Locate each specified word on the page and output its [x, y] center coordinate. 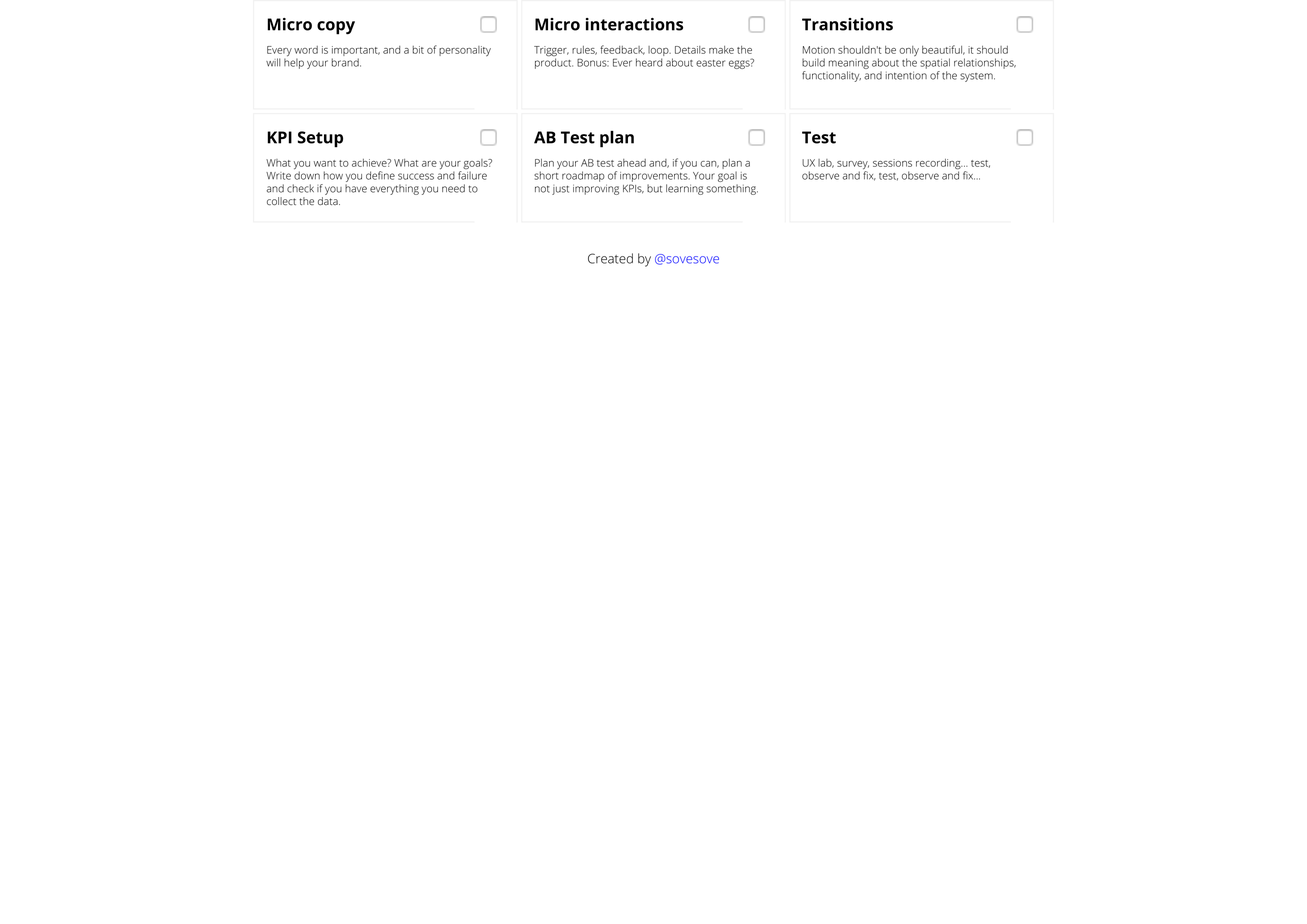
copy [336, 28]
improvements [655, 177]
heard [649, 62]
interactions [634, 24]
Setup [320, 139]
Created [610, 258]
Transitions [847, 24]
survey [853, 166]
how [333, 175]
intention [906, 75]
